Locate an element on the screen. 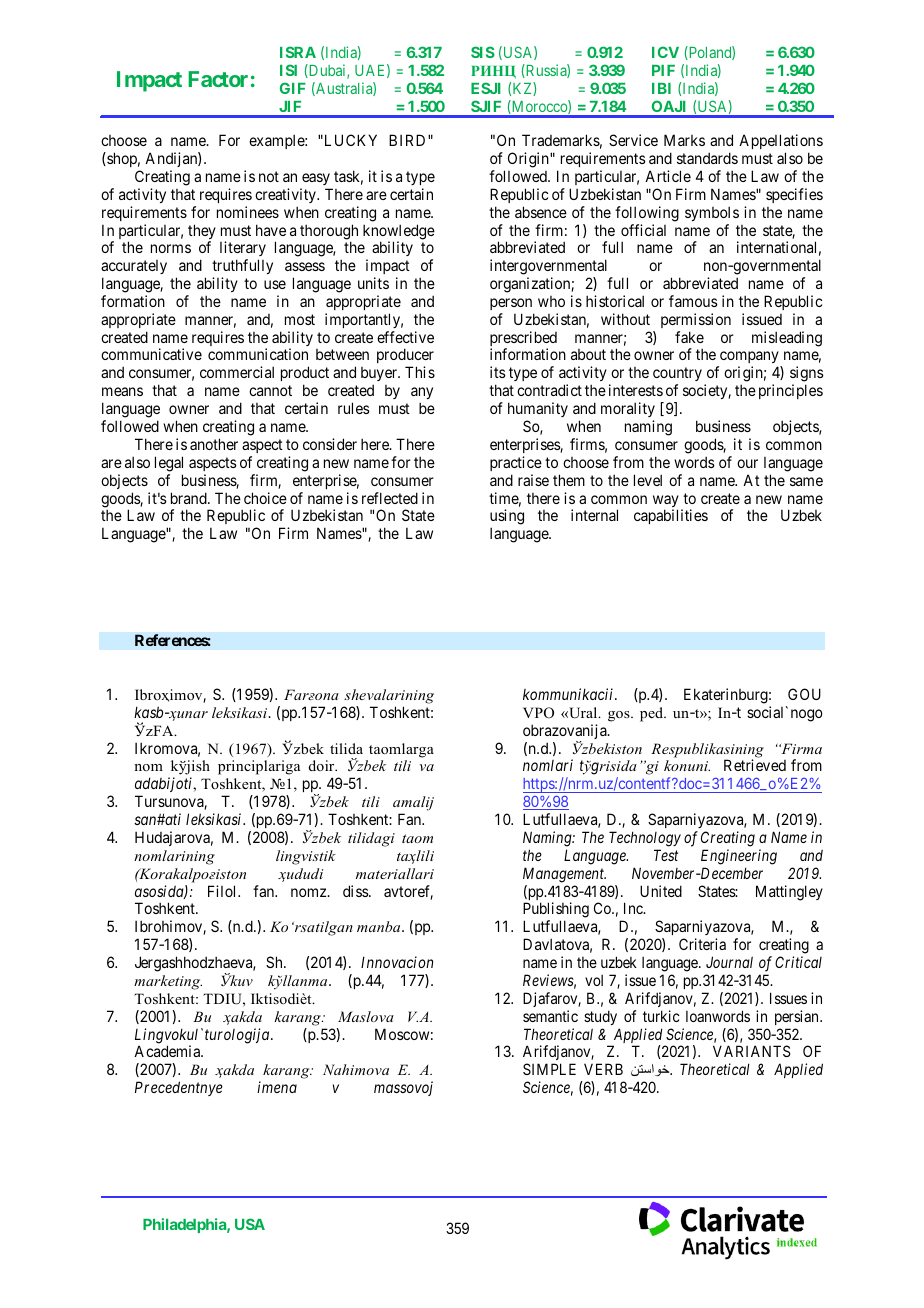  SIS is located at coordinates (483, 52).
